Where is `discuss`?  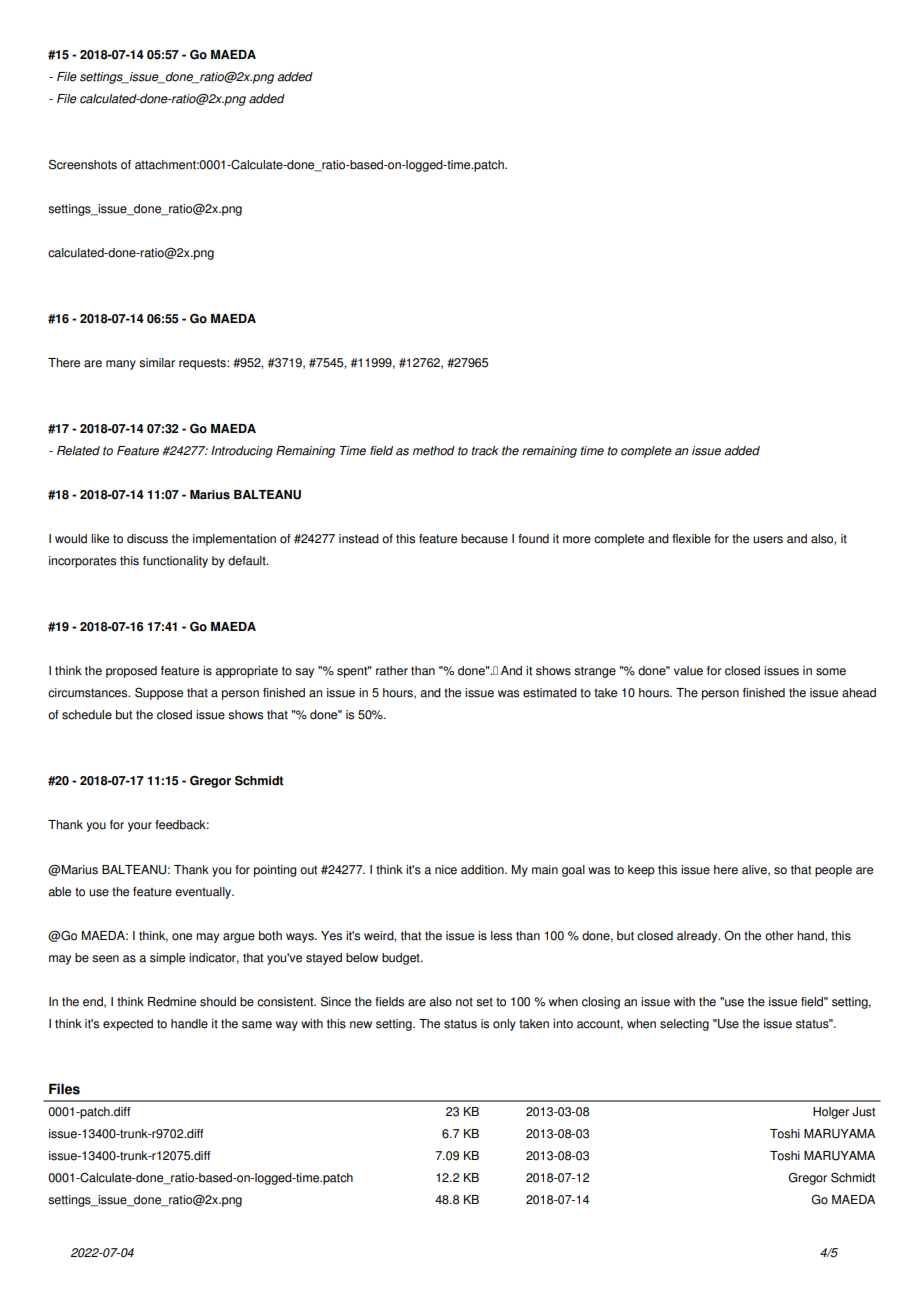 discuss is located at coordinates (147, 539).
